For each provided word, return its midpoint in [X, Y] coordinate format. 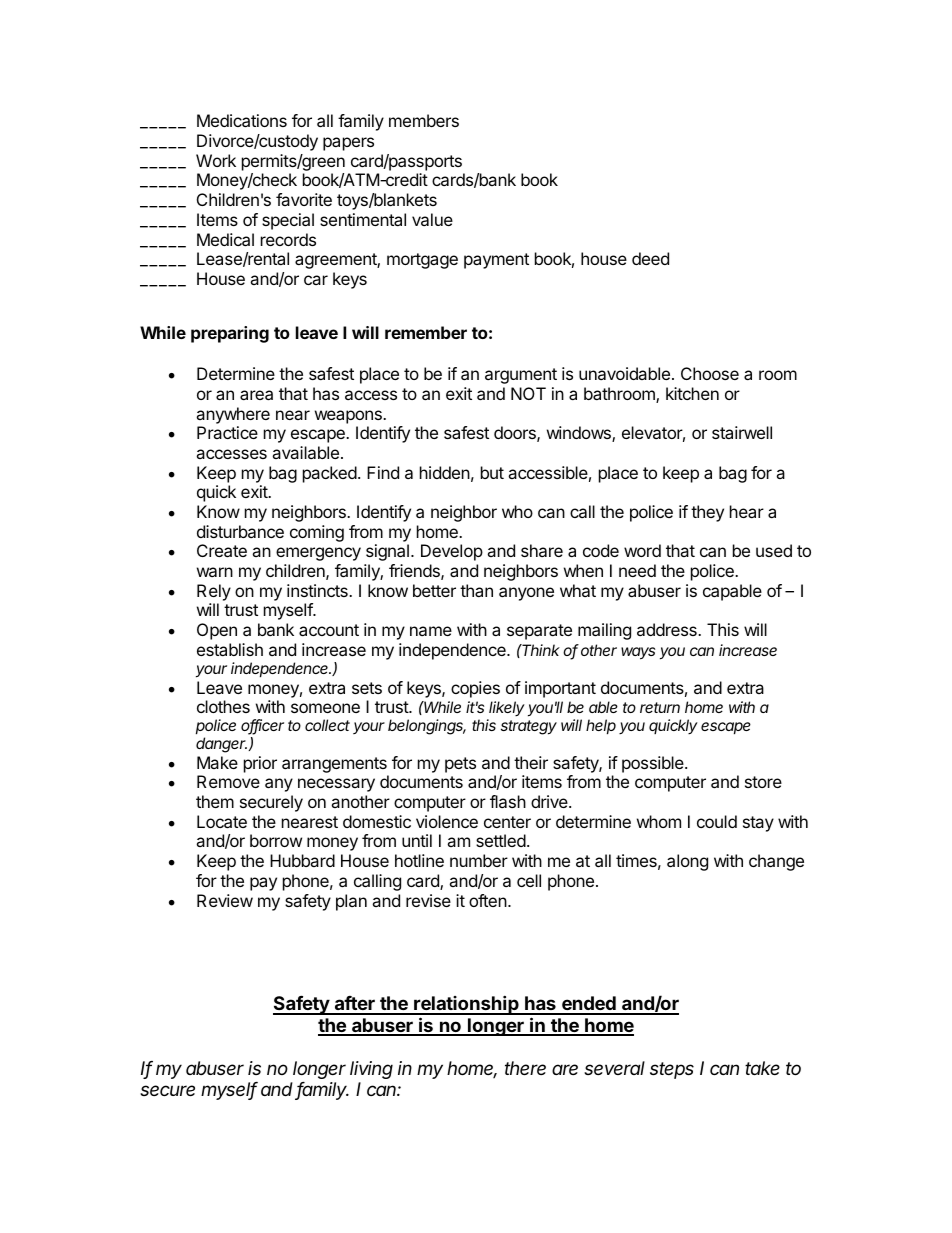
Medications [242, 120]
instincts [318, 590]
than [476, 590]
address [668, 629]
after [354, 1005]
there [525, 1068]
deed [650, 258]
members [424, 120]
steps [672, 1070]
